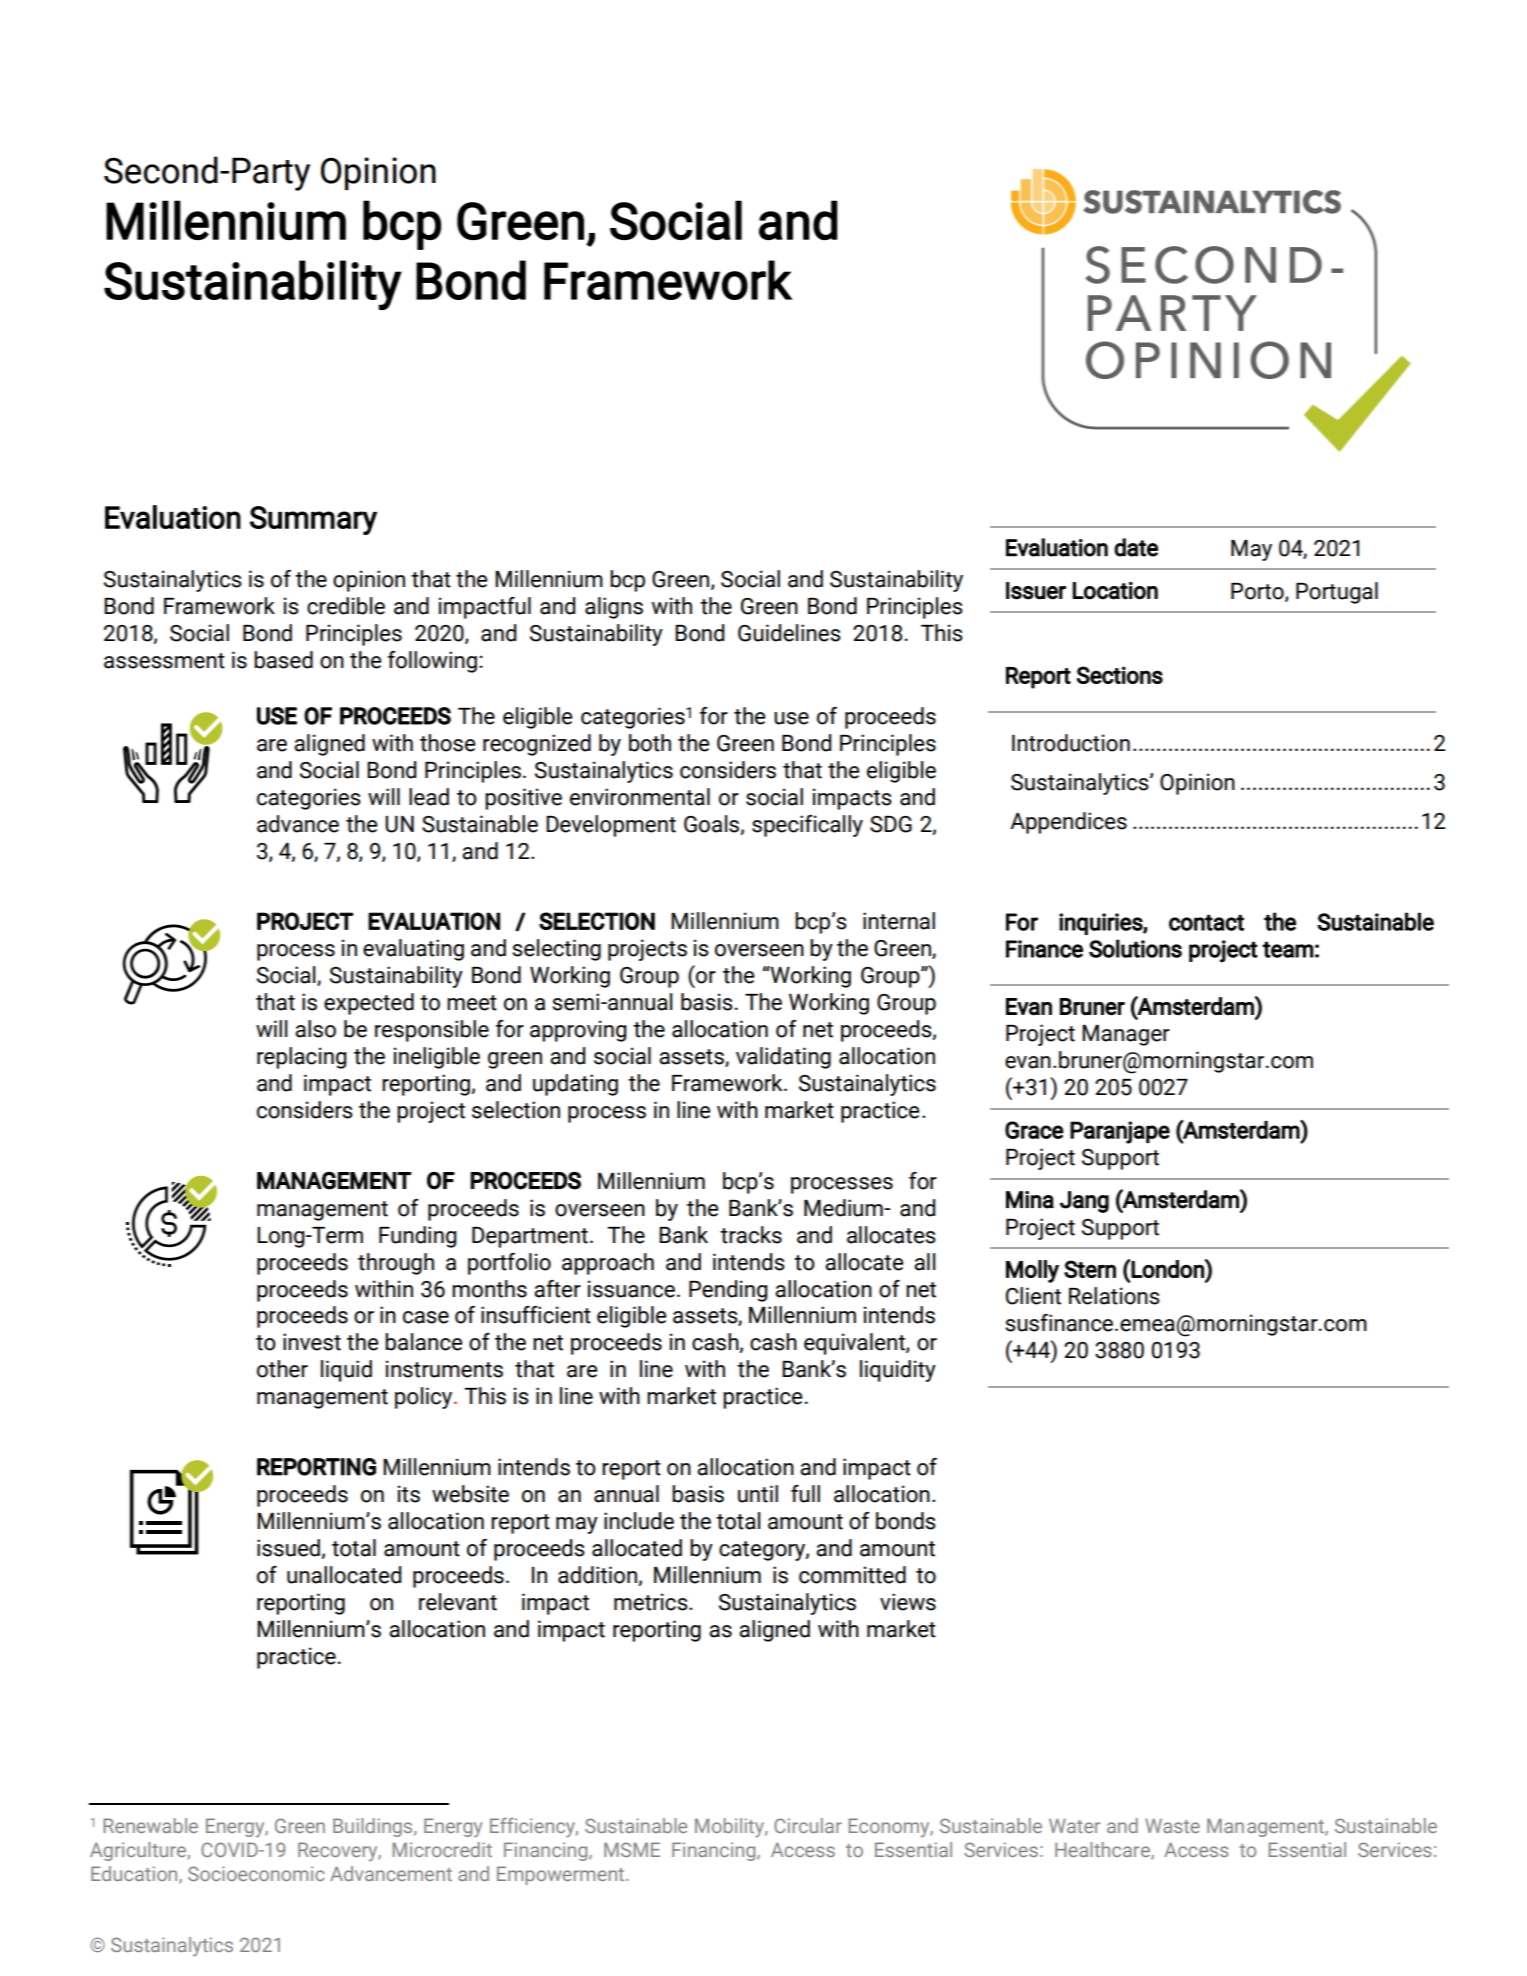 Image resolution: width=1527 pixels, height=1976 pixels. Describe the element at coordinates (614, 608) in the screenshot. I see `aligns` at that location.
